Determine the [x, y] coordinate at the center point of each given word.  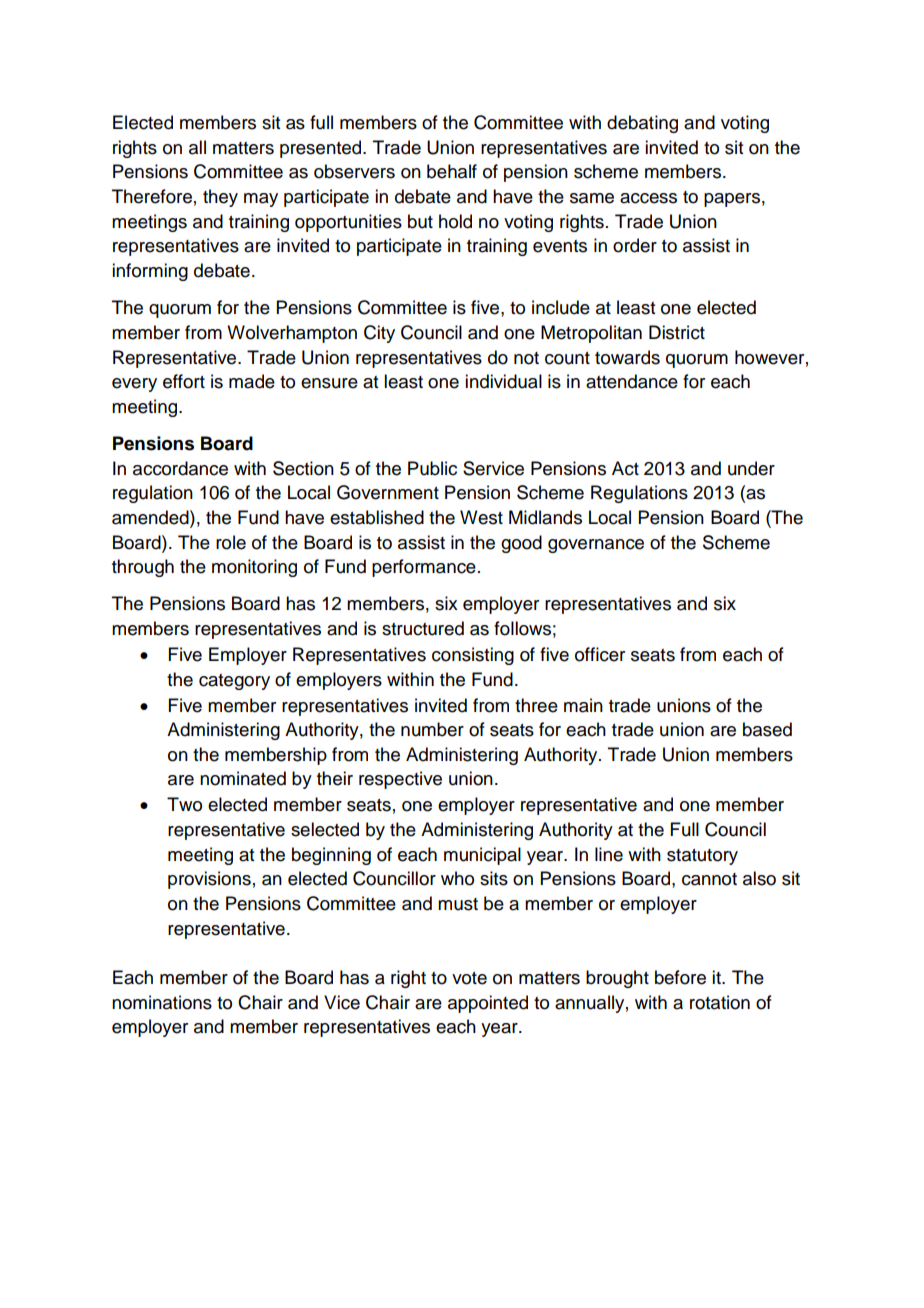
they [220, 198]
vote [469, 978]
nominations [162, 1002]
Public [432, 468]
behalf [452, 171]
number [432, 729]
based [767, 729]
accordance [180, 468]
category [234, 682]
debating [642, 124]
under [751, 468]
